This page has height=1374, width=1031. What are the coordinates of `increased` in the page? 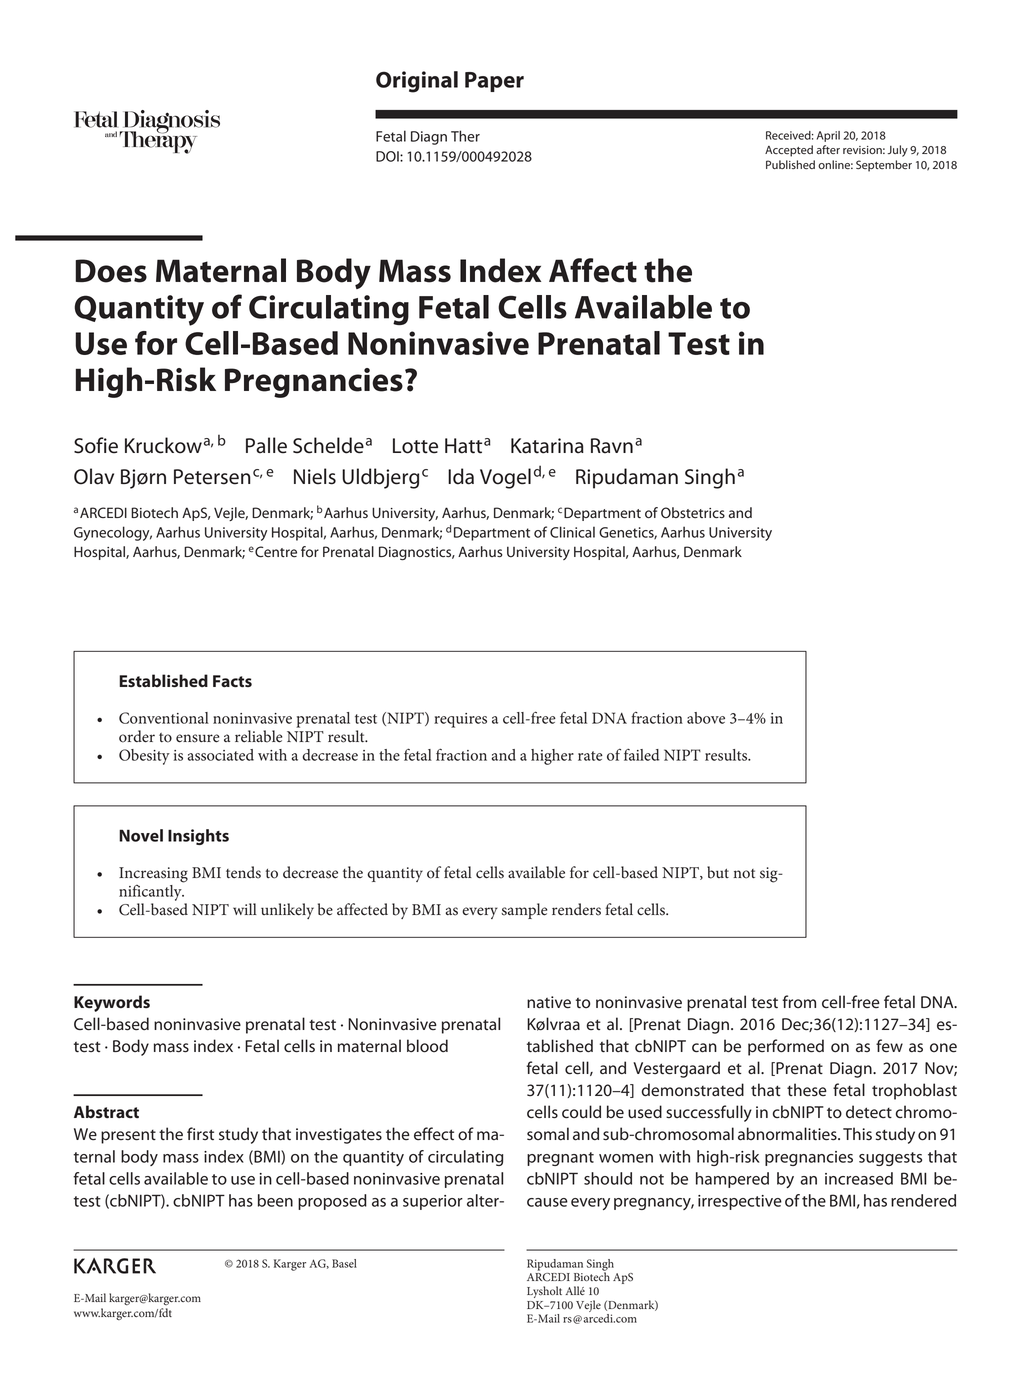 It's located at (859, 1178).
